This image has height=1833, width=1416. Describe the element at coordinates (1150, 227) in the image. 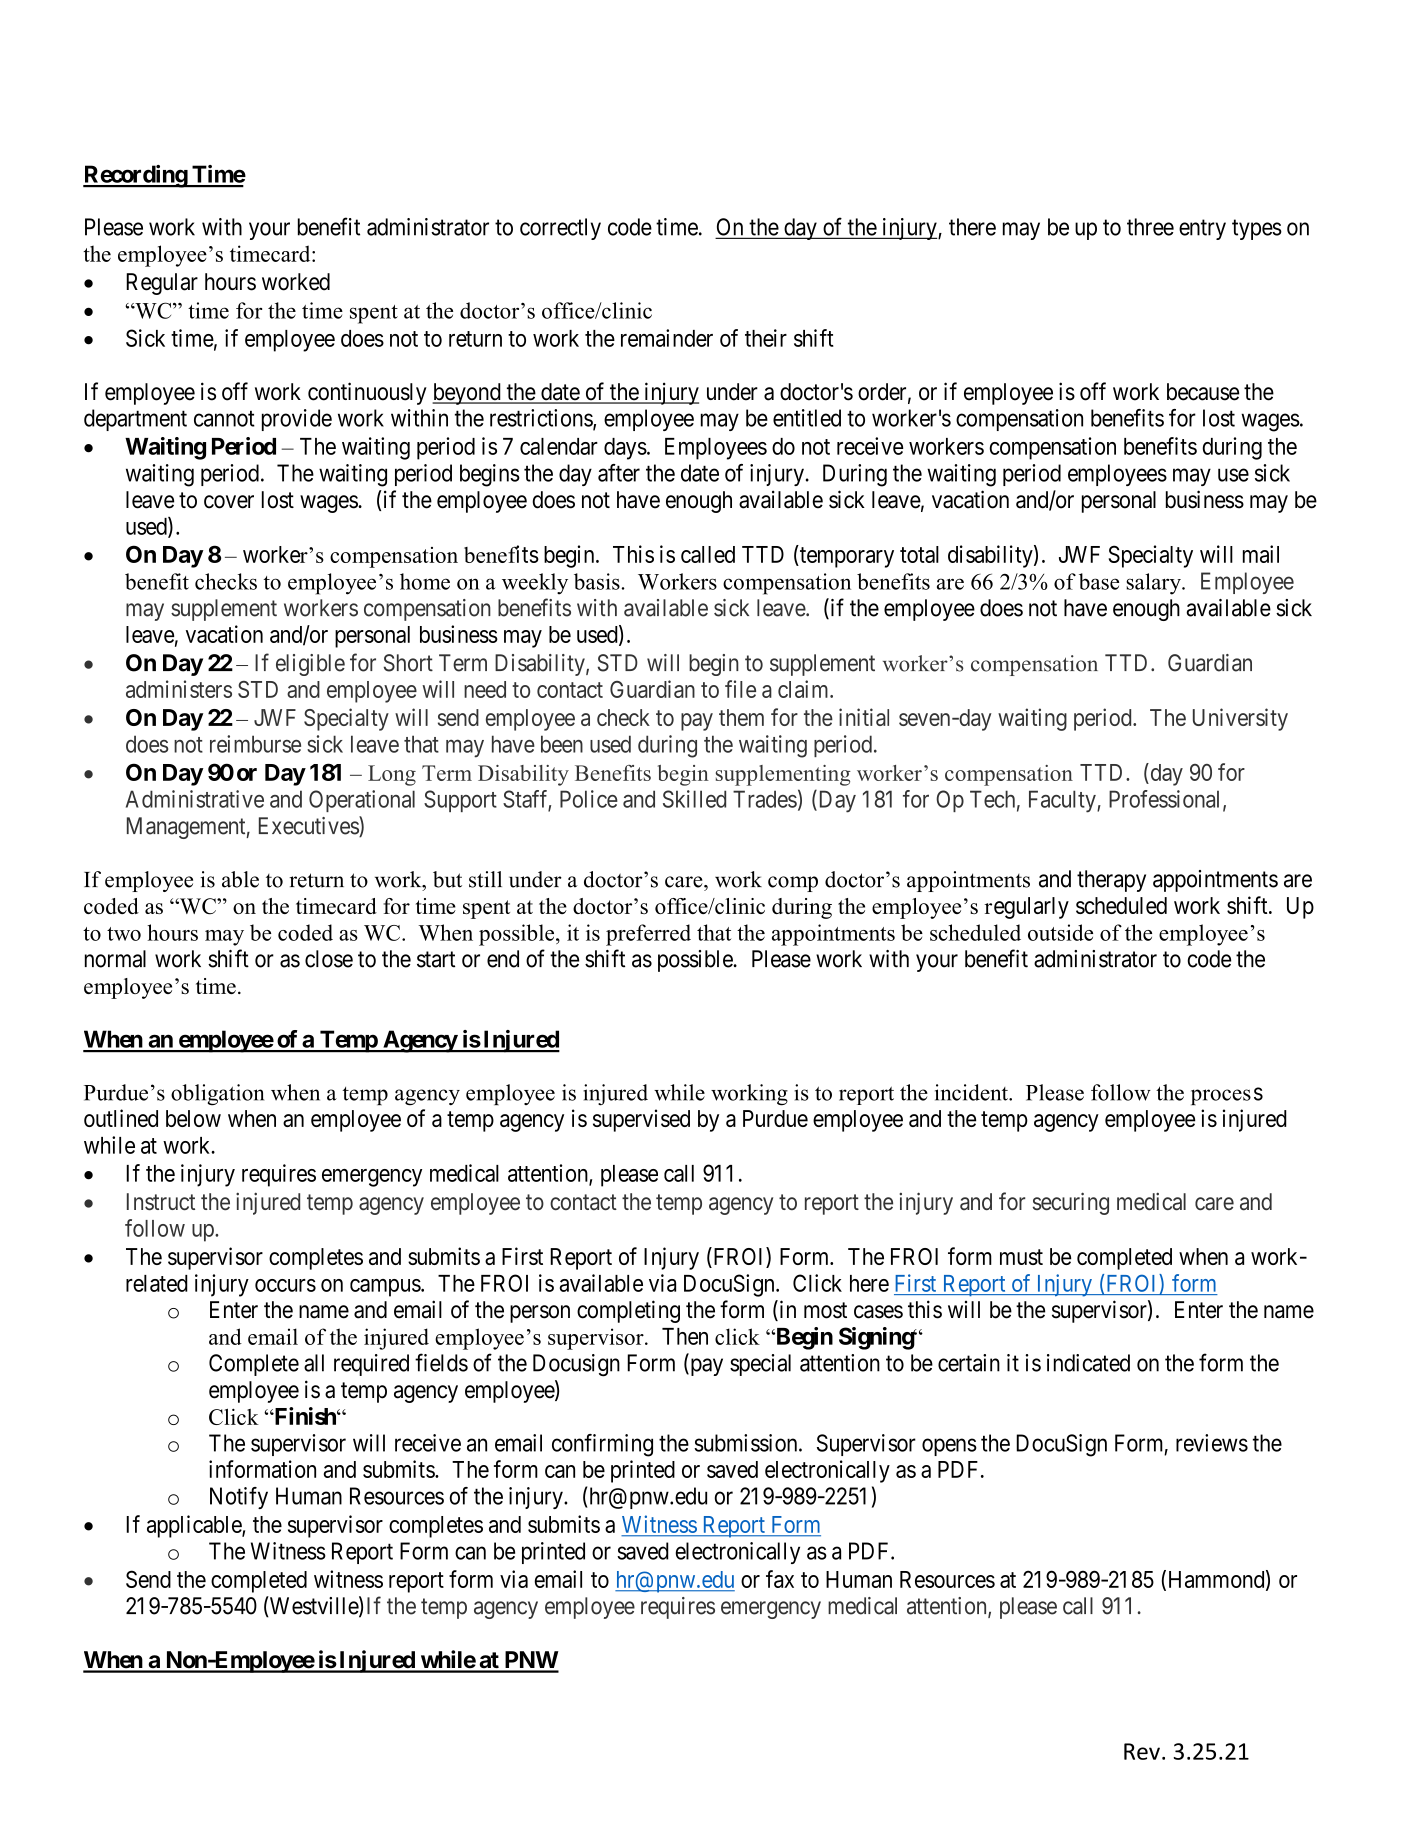

I see `three` at that location.
